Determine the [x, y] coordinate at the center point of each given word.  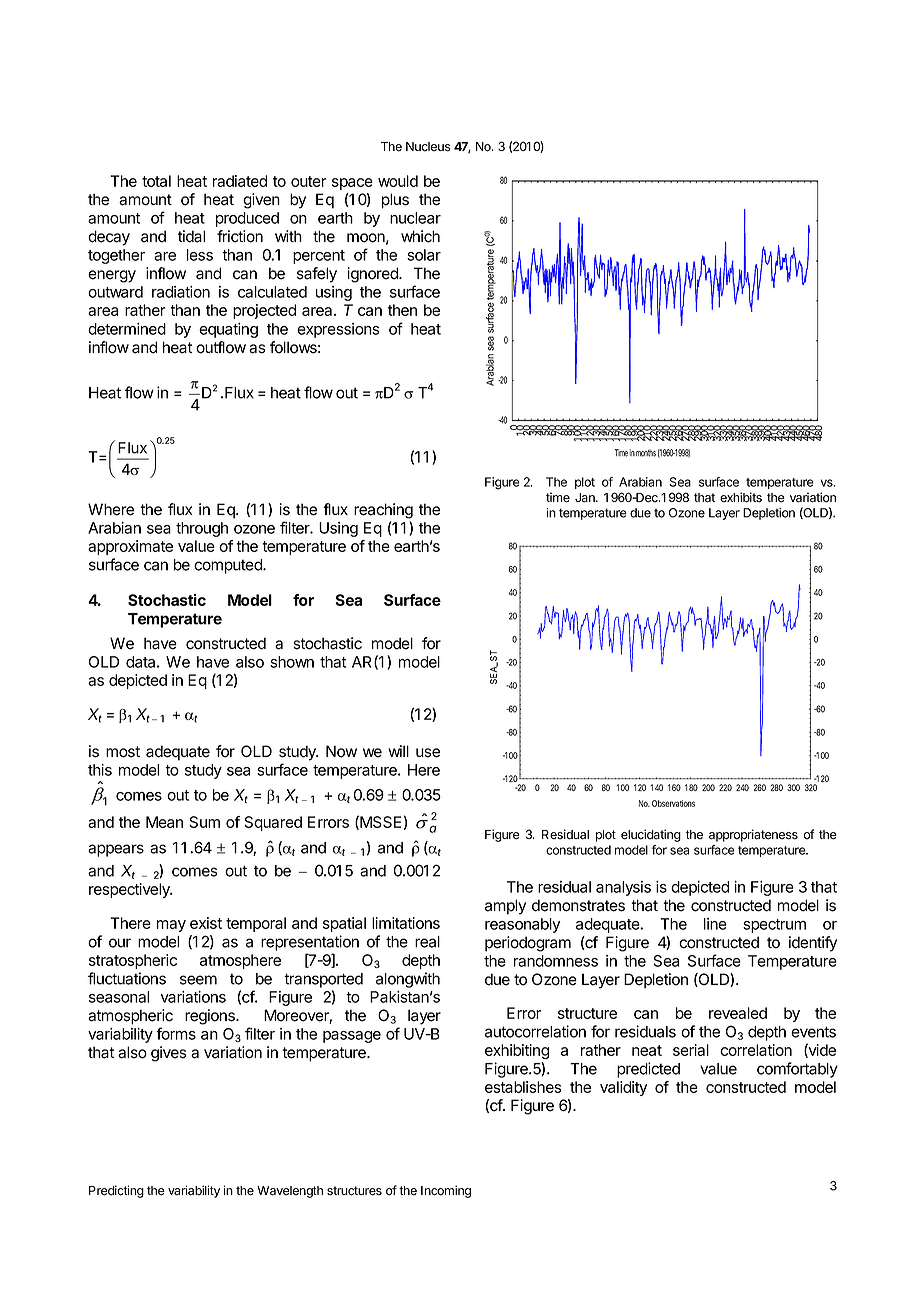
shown [292, 662]
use [428, 753]
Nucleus [428, 147]
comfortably [797, 1070]
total [156, 181]
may [171, 926]
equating [228, 330]
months [646, 453]
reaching [383, 511]
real [427, 942]
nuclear [415, 218]
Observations [673, 803]
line [715, 924]
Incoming [446, 1191]
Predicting [116, 1191]
